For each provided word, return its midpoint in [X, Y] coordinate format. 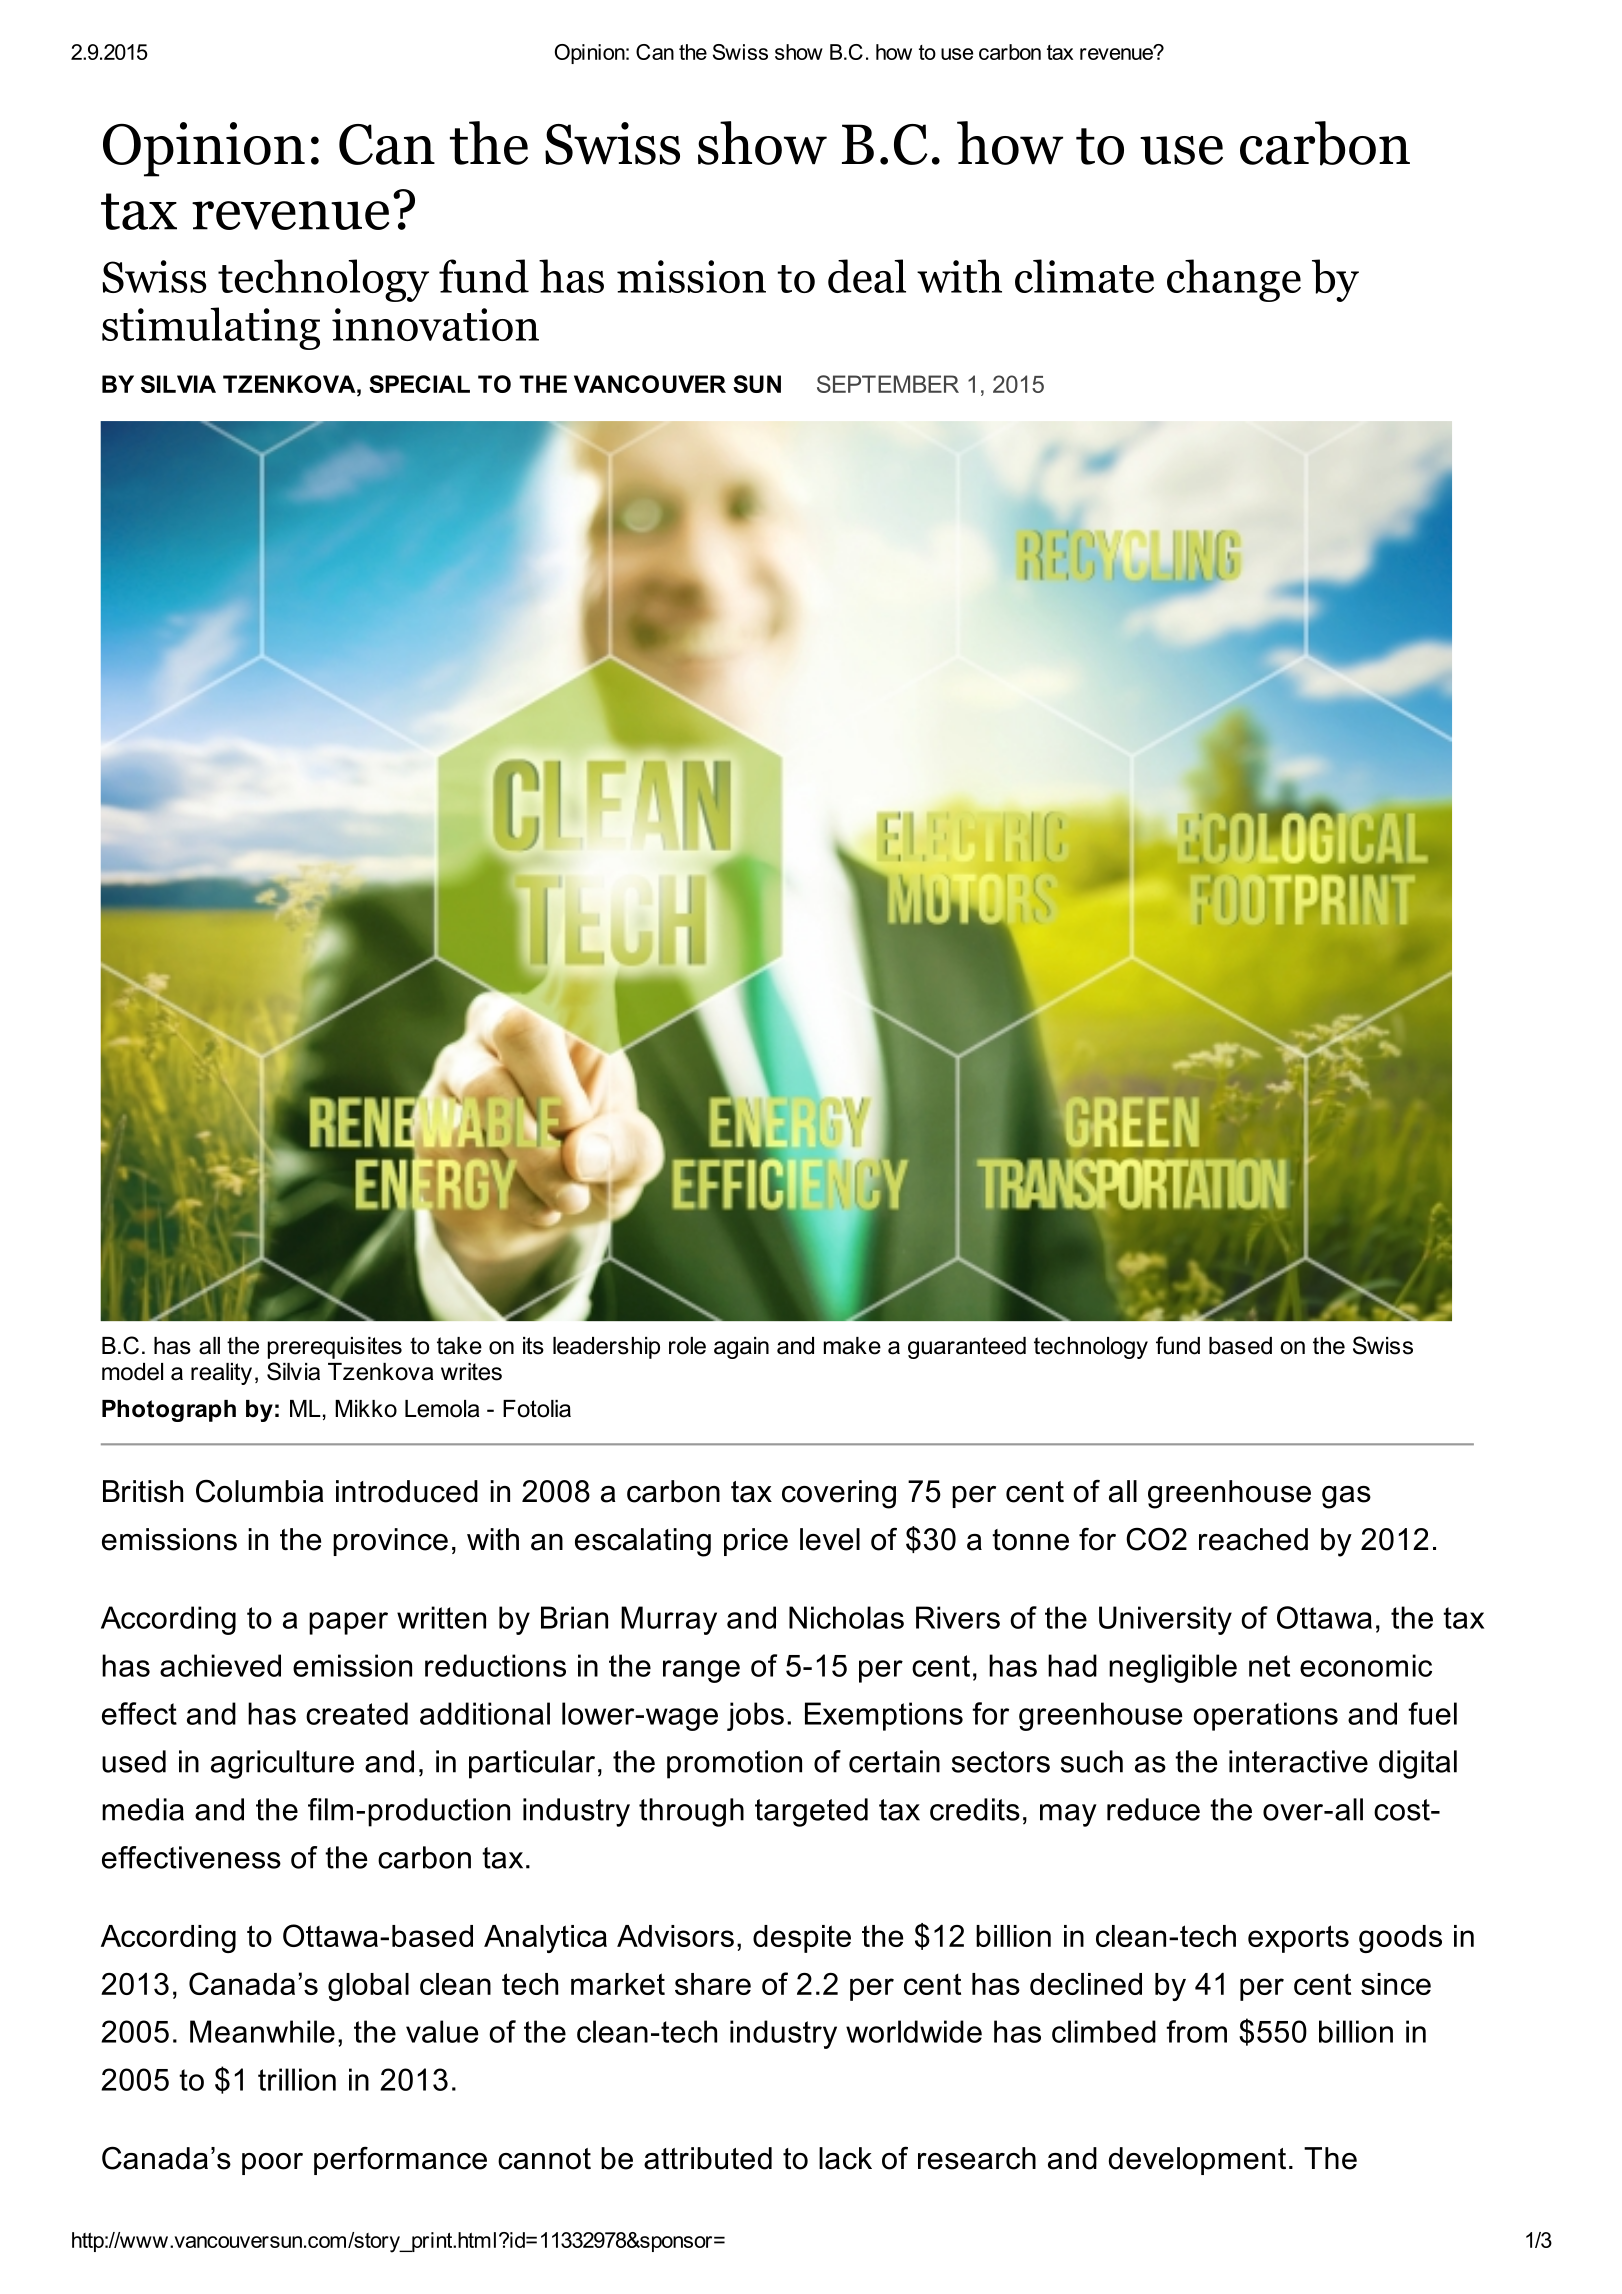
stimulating [211, 328]
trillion [297, 2079]
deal [867, 276]
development [1197, 2161]
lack [845, 2158]
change [1234, 280]
